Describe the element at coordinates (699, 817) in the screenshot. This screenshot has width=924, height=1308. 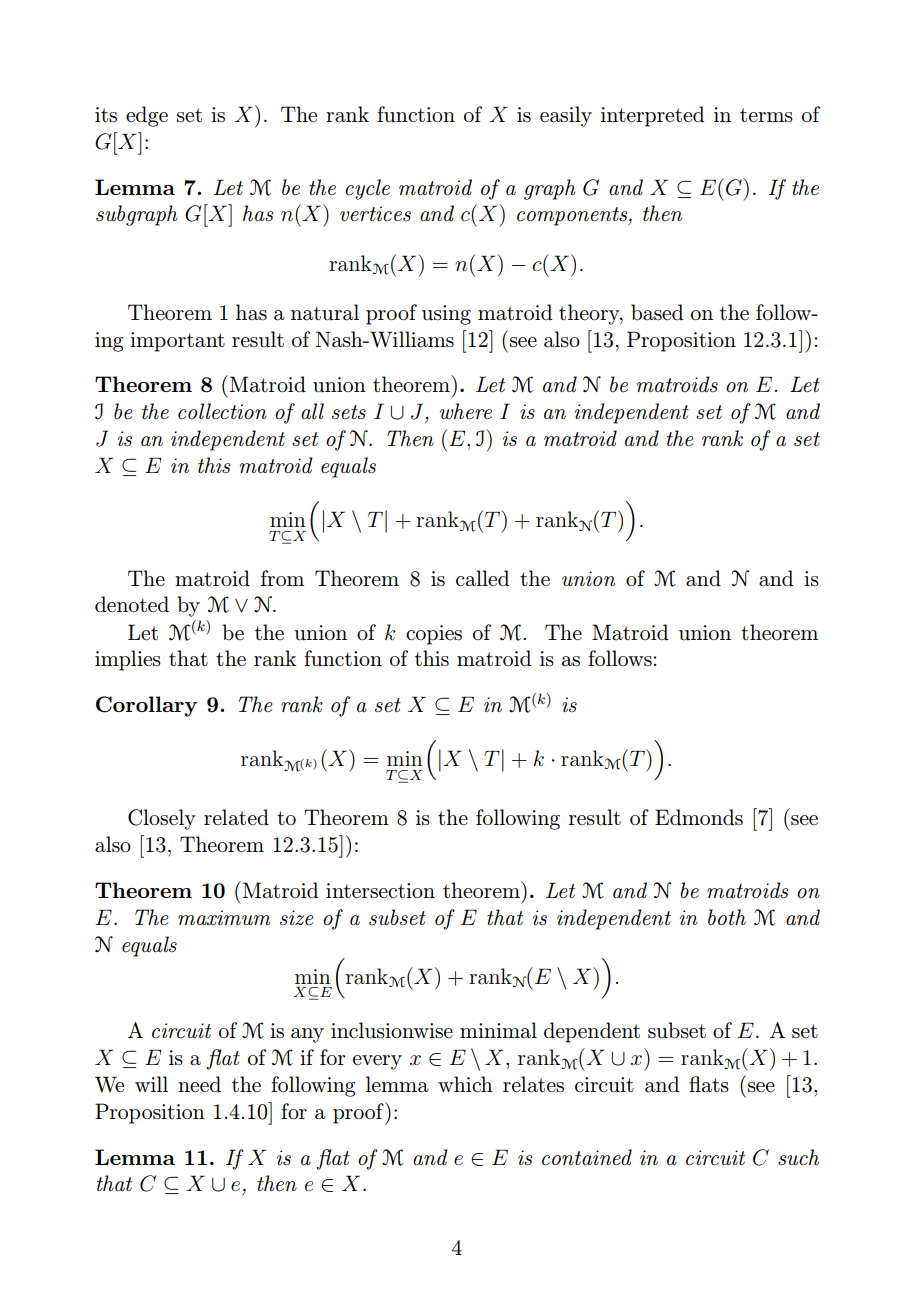
I see `Edmonds` at that location.
